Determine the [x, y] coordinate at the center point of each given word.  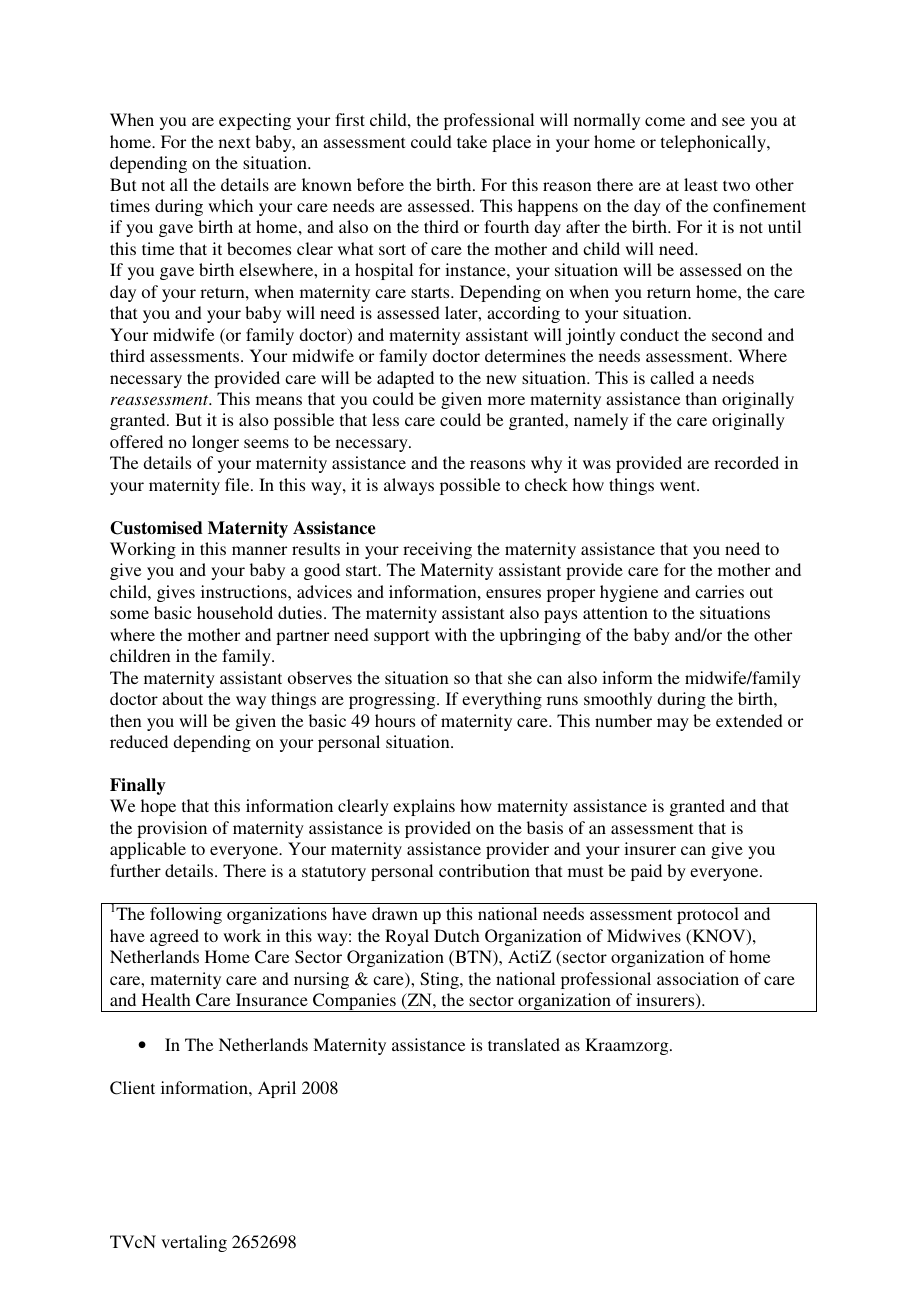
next [234, 142]
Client [132, 1088]
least [701, 184]
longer [215, 443]
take [472, 141]
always [409, 486]
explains [424, 807]
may [673, 724]
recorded [746, 462]
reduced [139, 741]
